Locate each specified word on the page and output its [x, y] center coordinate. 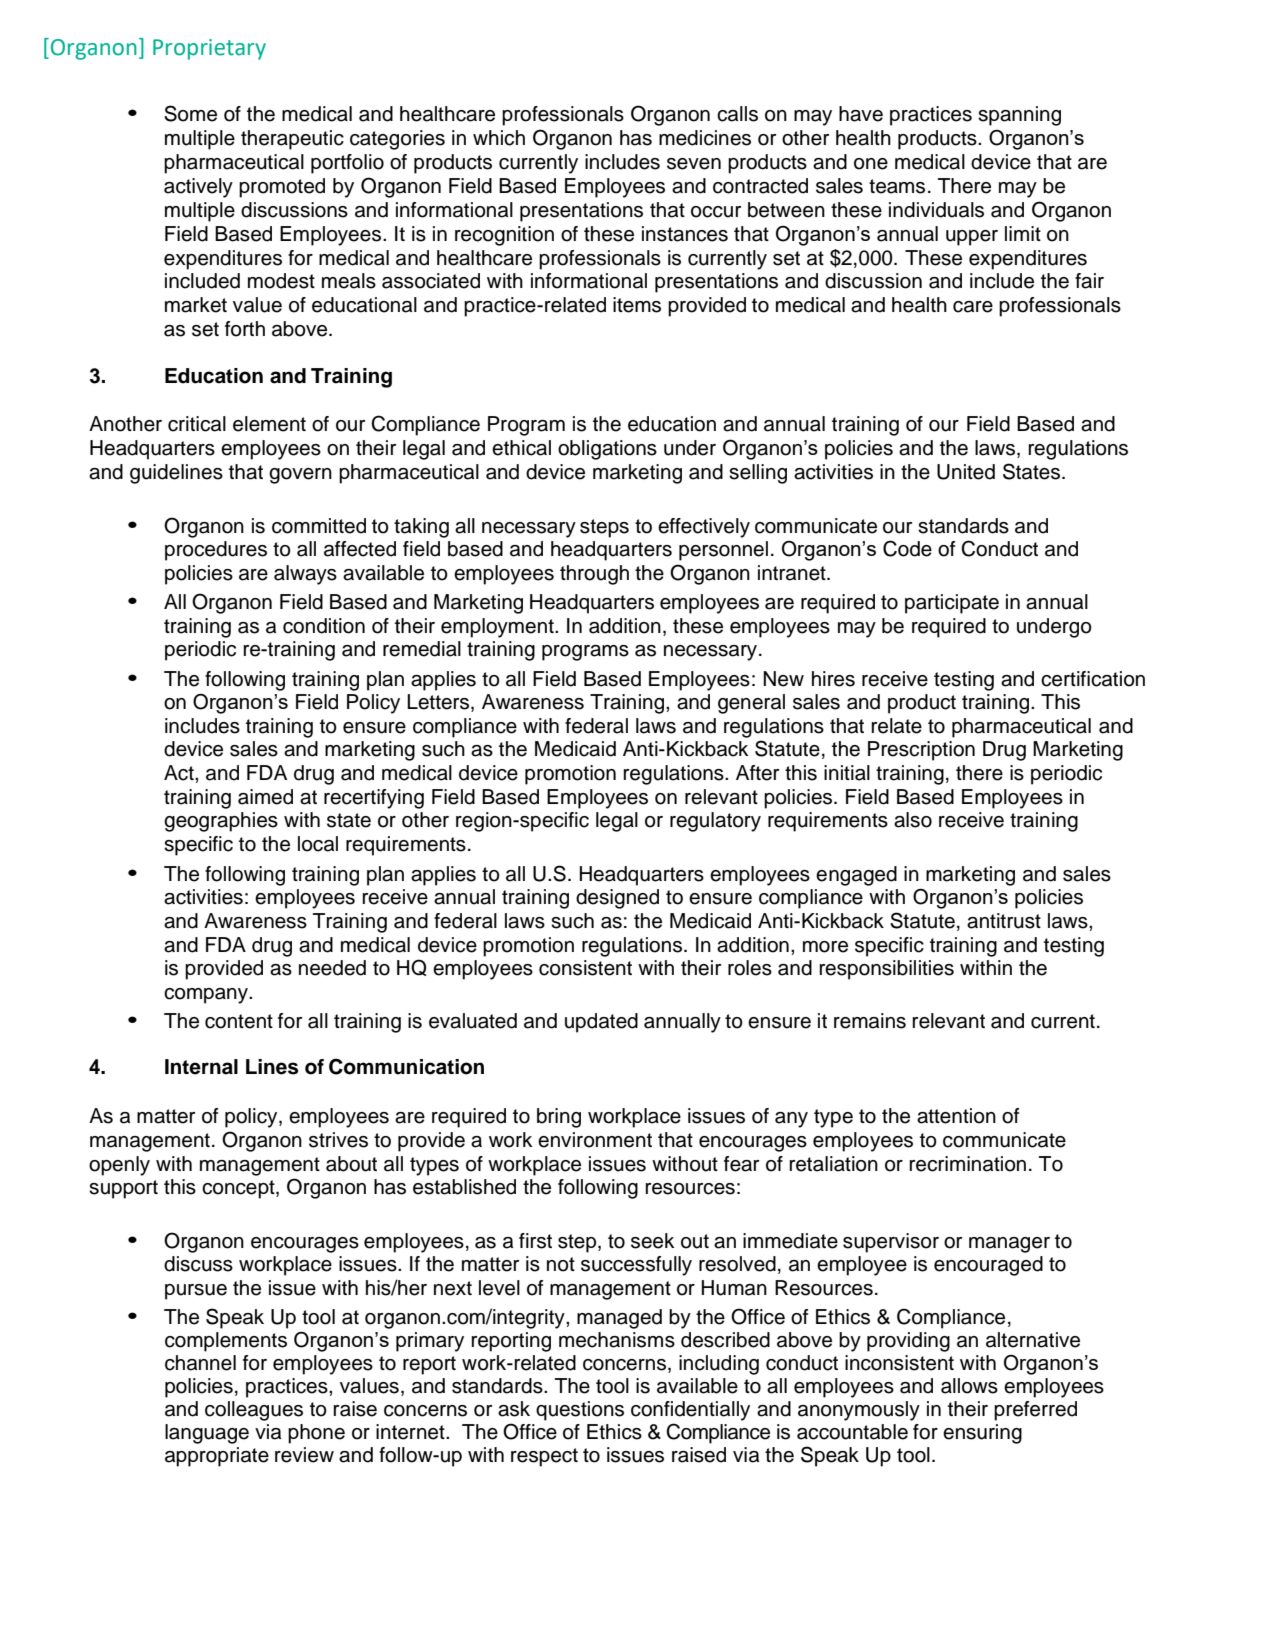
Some [190, 113]
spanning [1019, 116]
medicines [705, 138]
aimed [265, 797]
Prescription [921, 751]
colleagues [254, 1411]
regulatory [715, 822]
